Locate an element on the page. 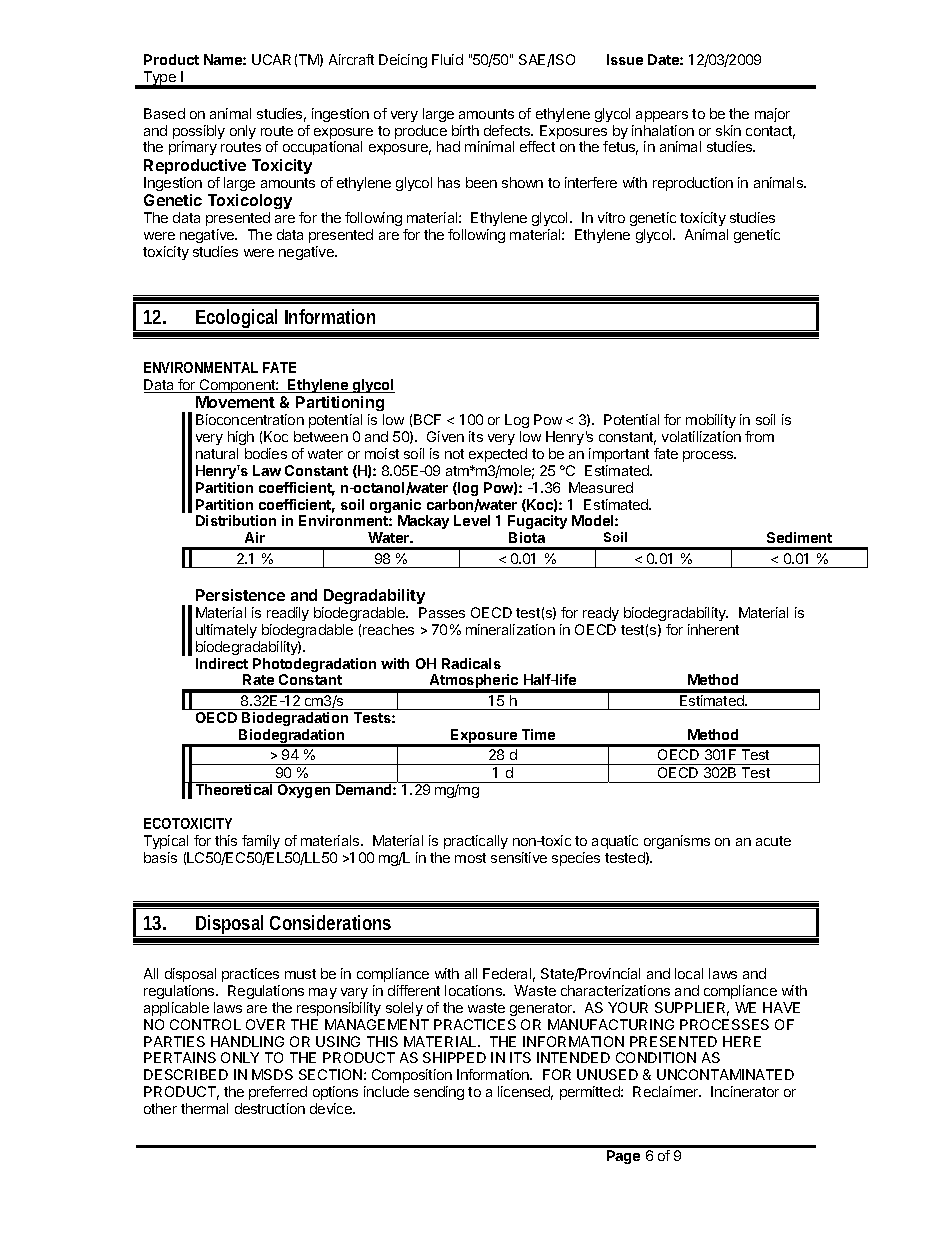 Image resolution: width=952 pixels, height=1233 pixels. ready is located at coordinates (601, 614).
